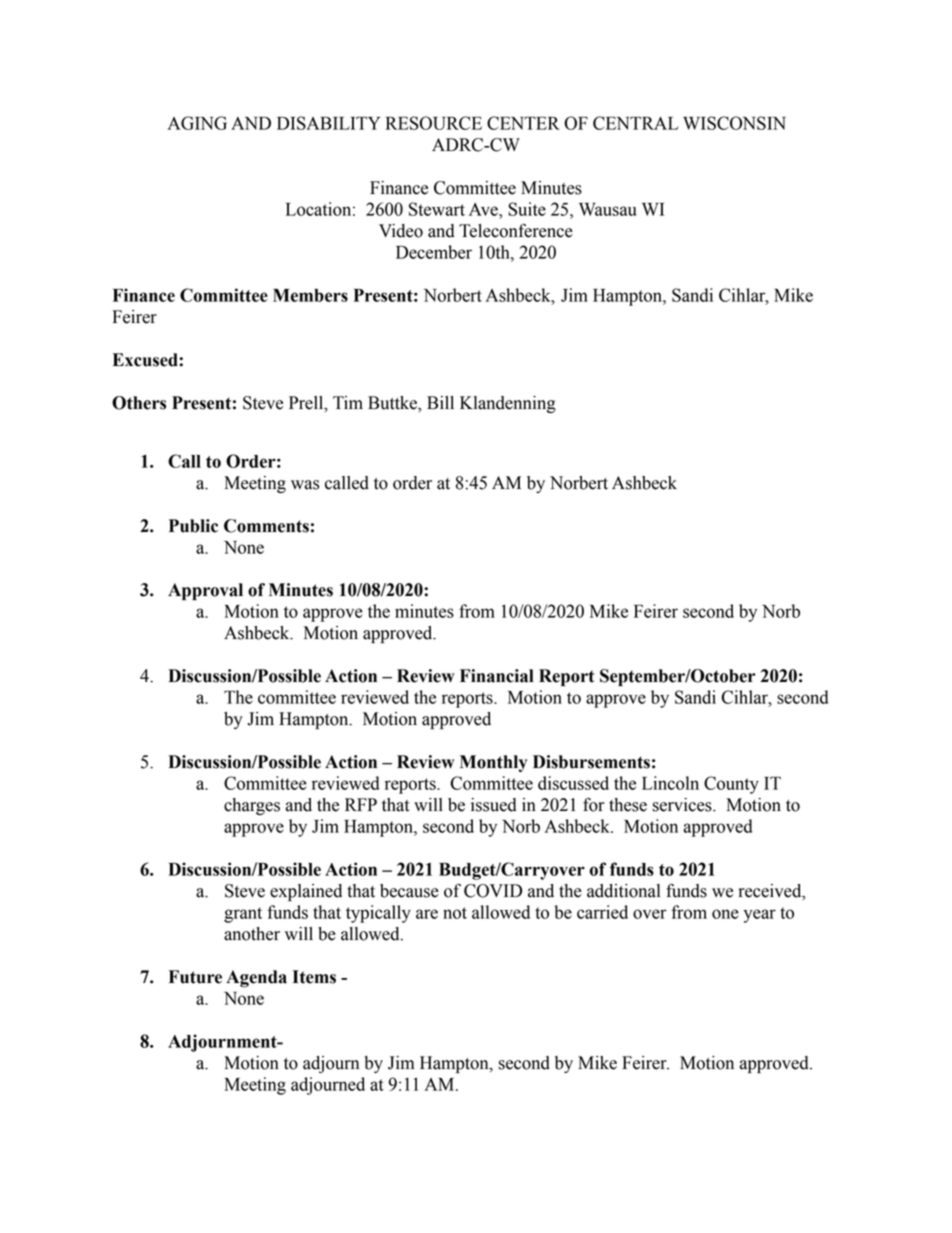 This screenshot has height=1233, width=952. I want to click on Bill, so click(440, 402).
